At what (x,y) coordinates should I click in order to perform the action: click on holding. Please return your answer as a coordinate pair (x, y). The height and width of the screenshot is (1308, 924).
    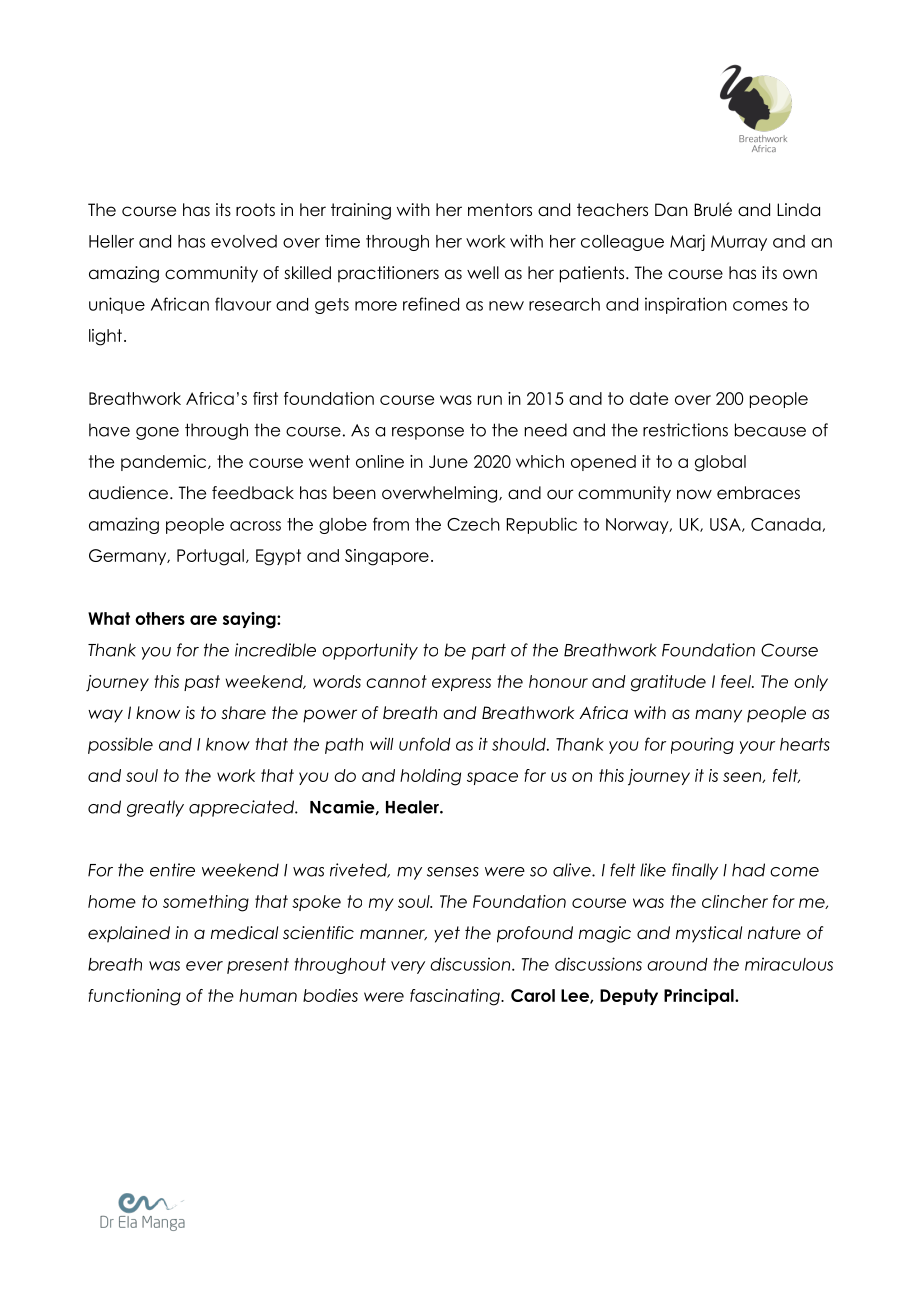
    Looking at the image, I should click on (430, 777).
